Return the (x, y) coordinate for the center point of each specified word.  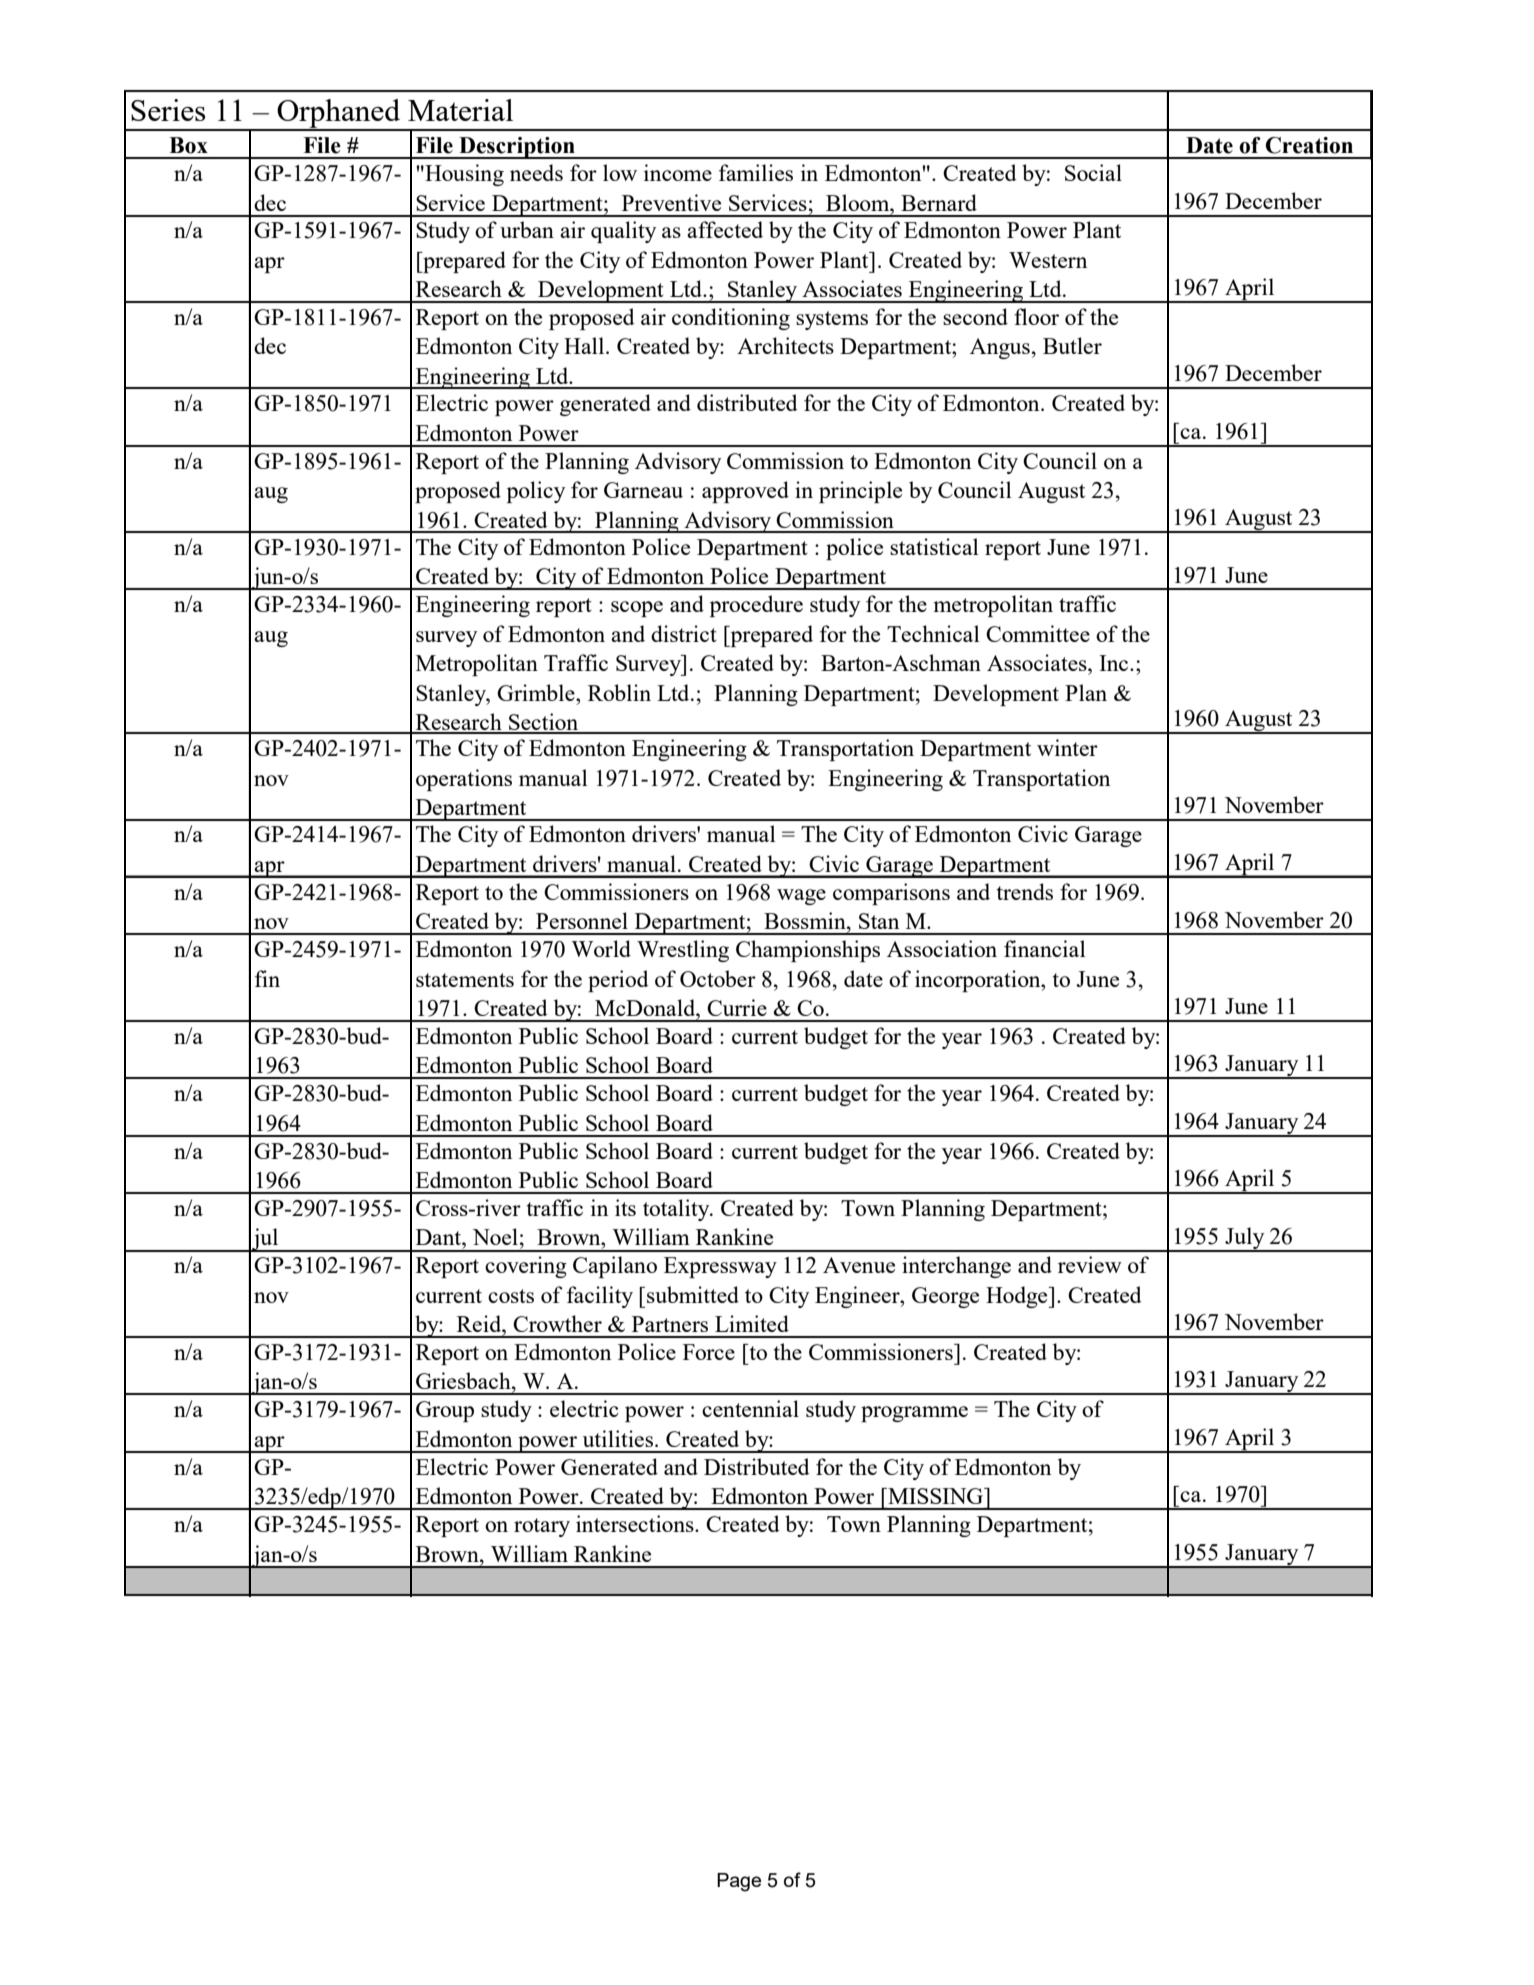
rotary (542, 1527)
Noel (495, 1236)
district (684, 633)
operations (464, 780)
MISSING (936, 1496)
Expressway (720, 1267)
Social (1093, 172)
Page (739, 1882)
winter (1067, 747)
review (1090, 1264)
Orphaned (339, 114)
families (756, 172)
